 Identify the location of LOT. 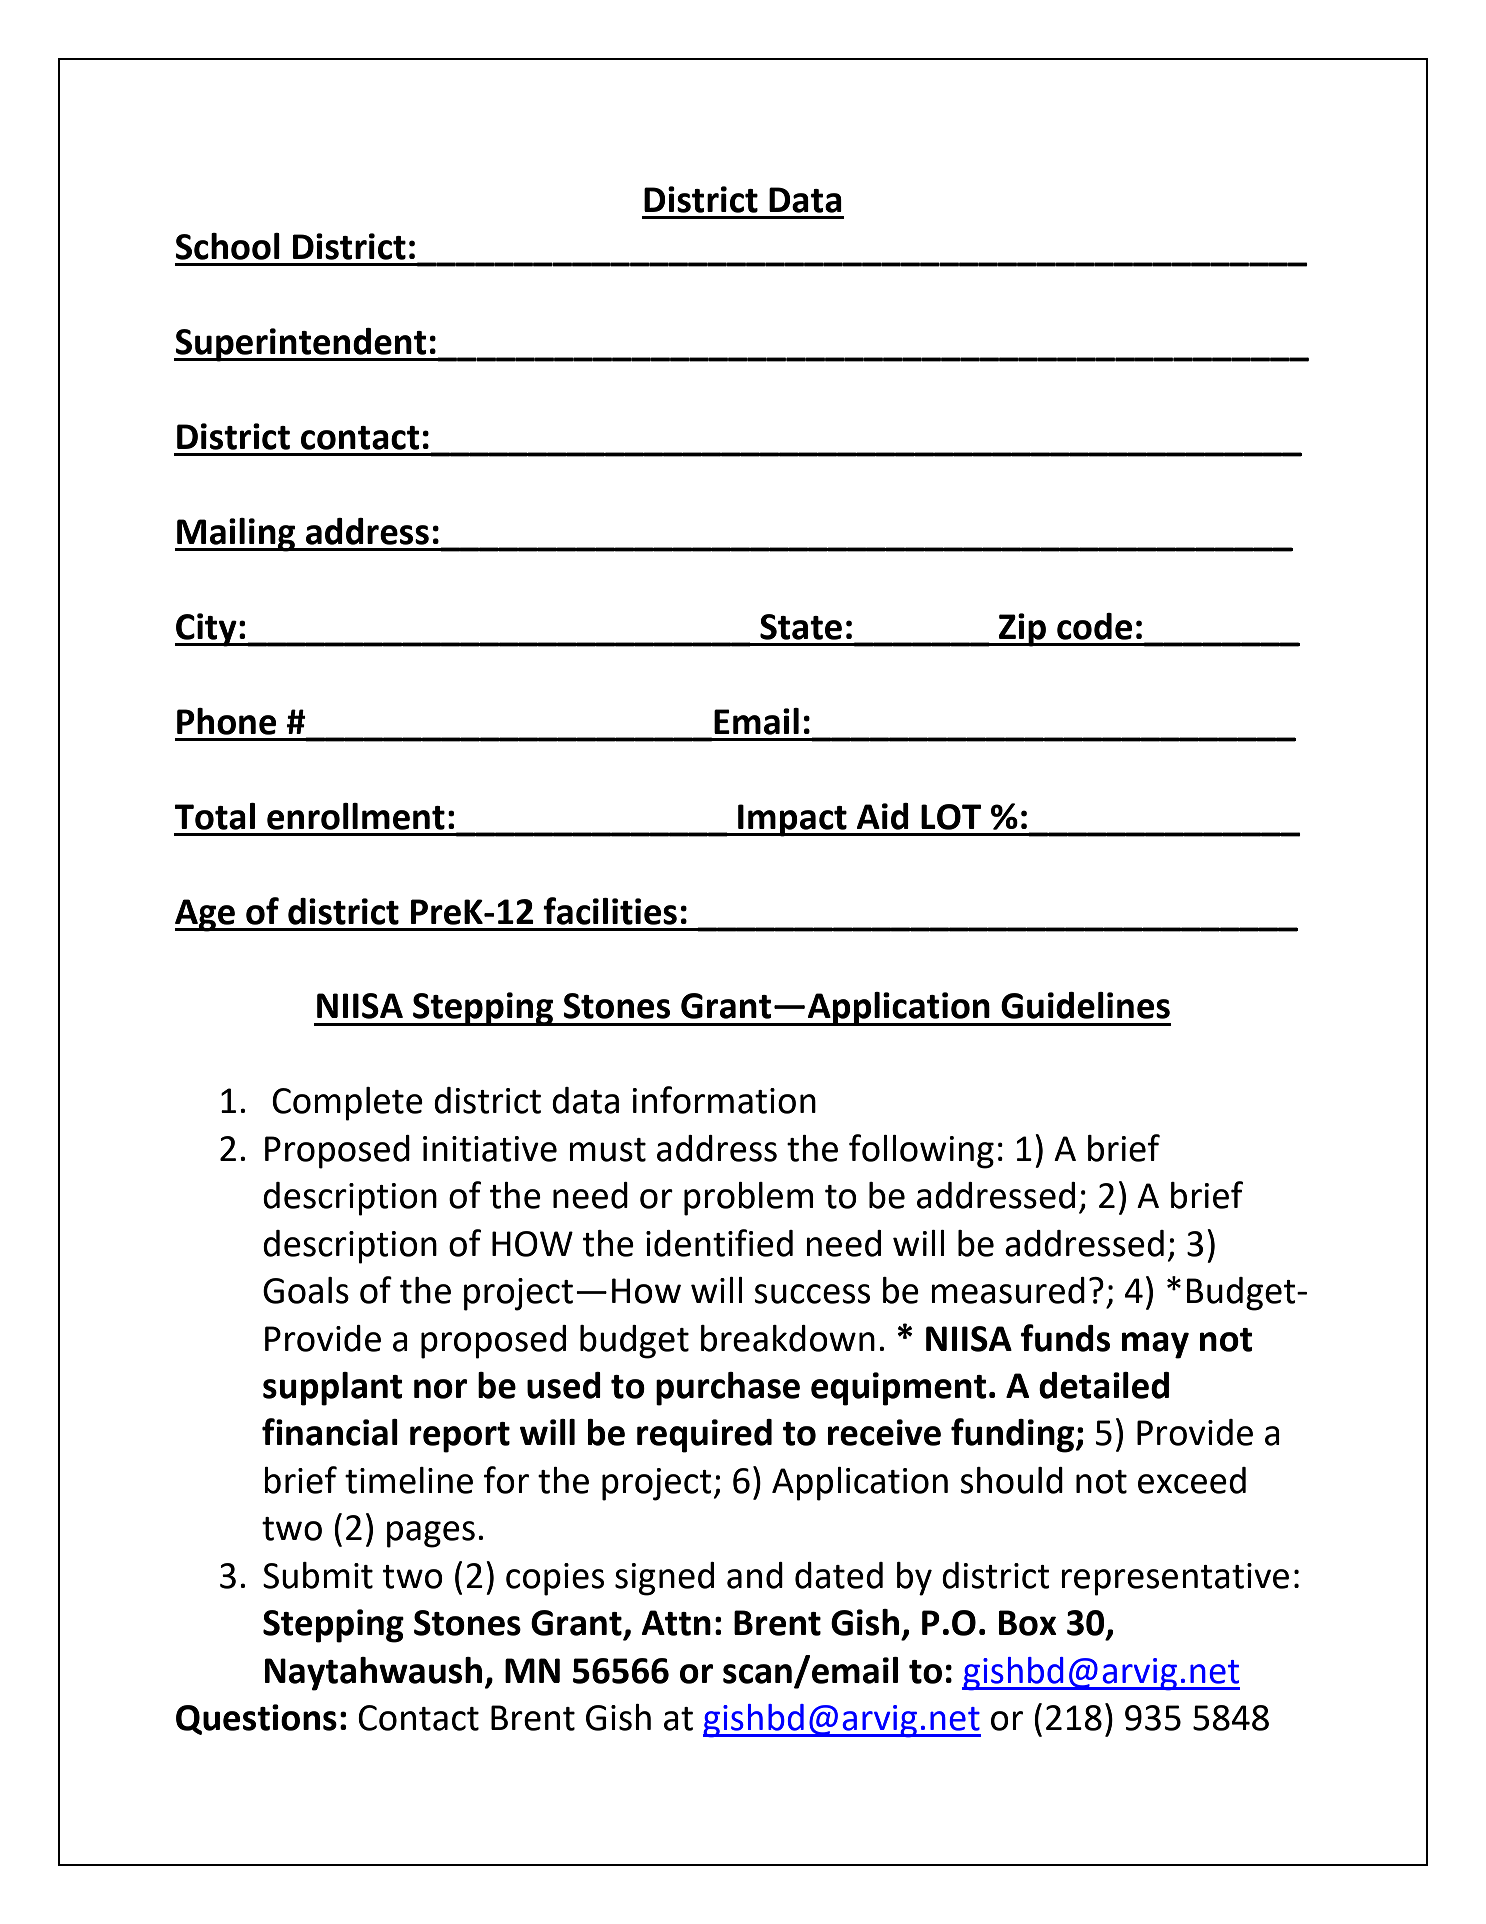
(951, 817).
